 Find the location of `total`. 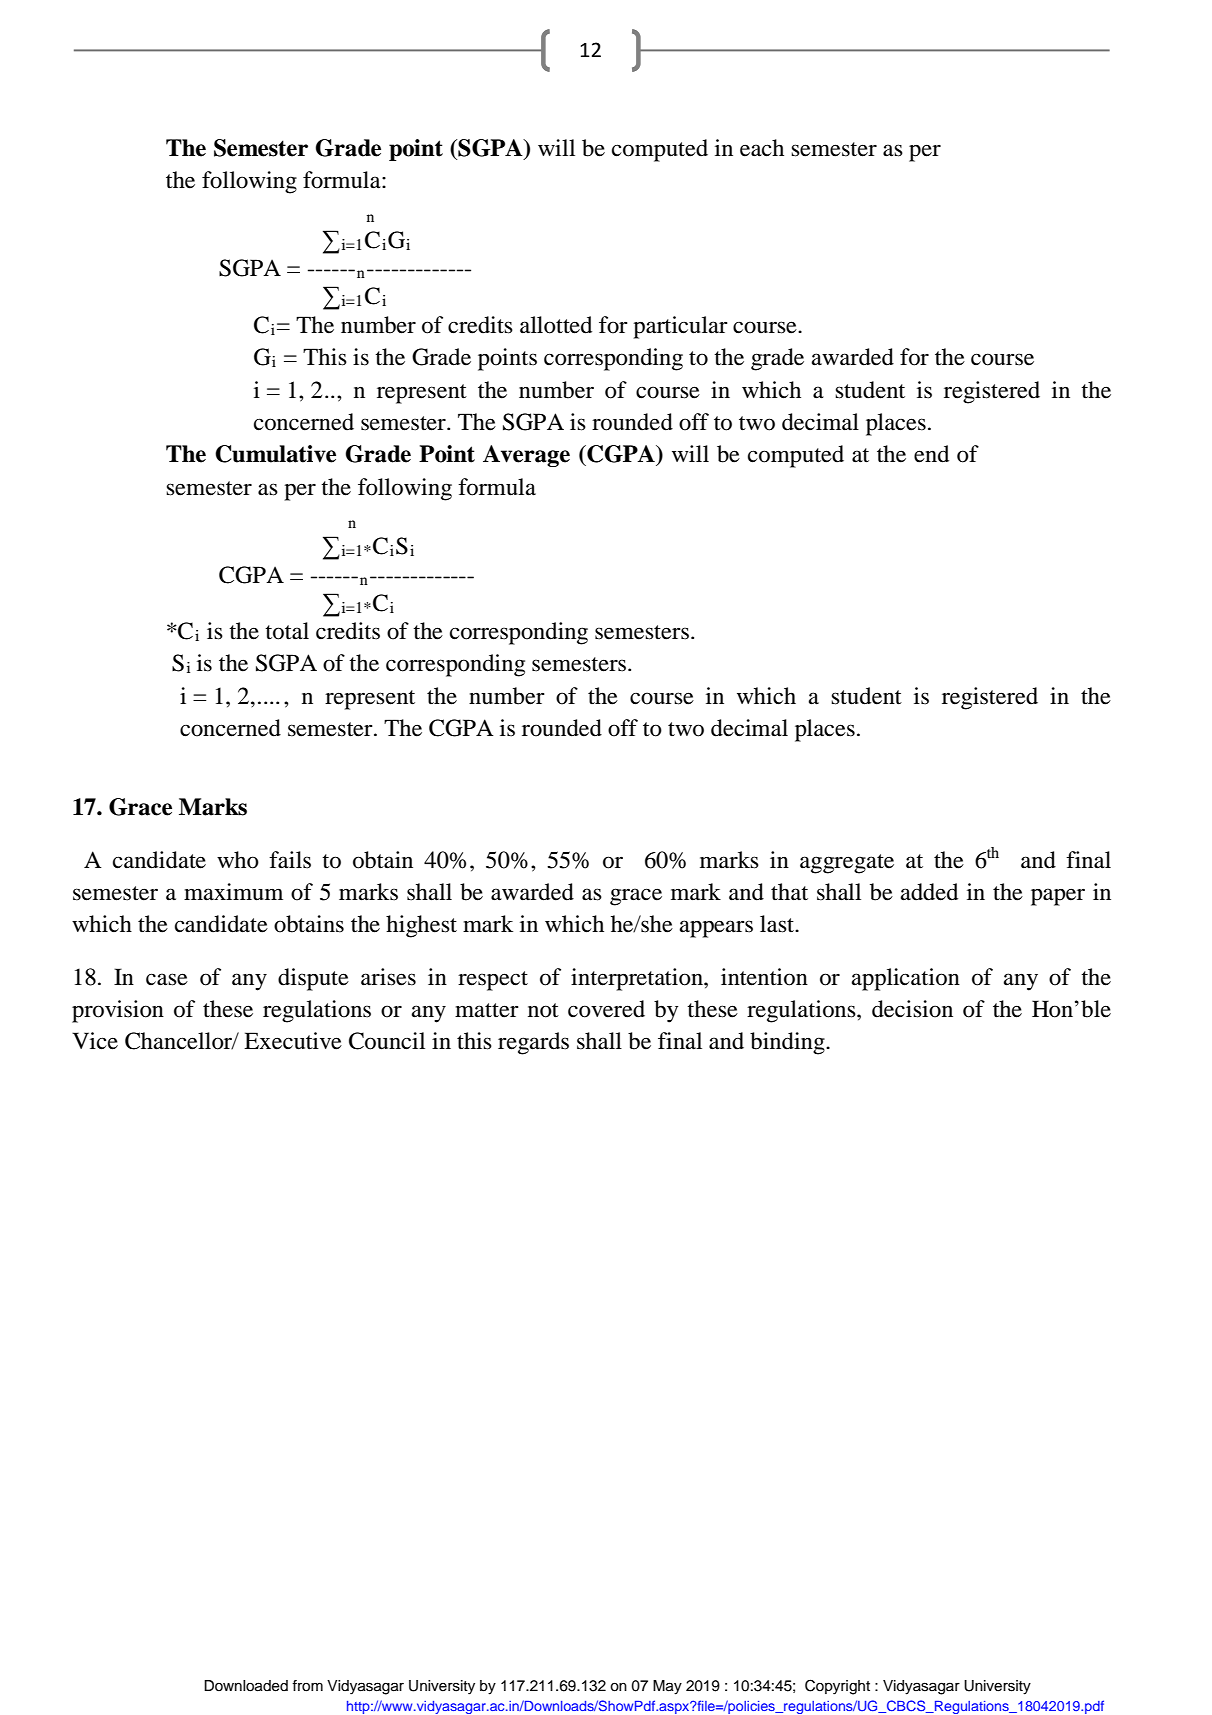

total is located at coordinates (287, 631).
